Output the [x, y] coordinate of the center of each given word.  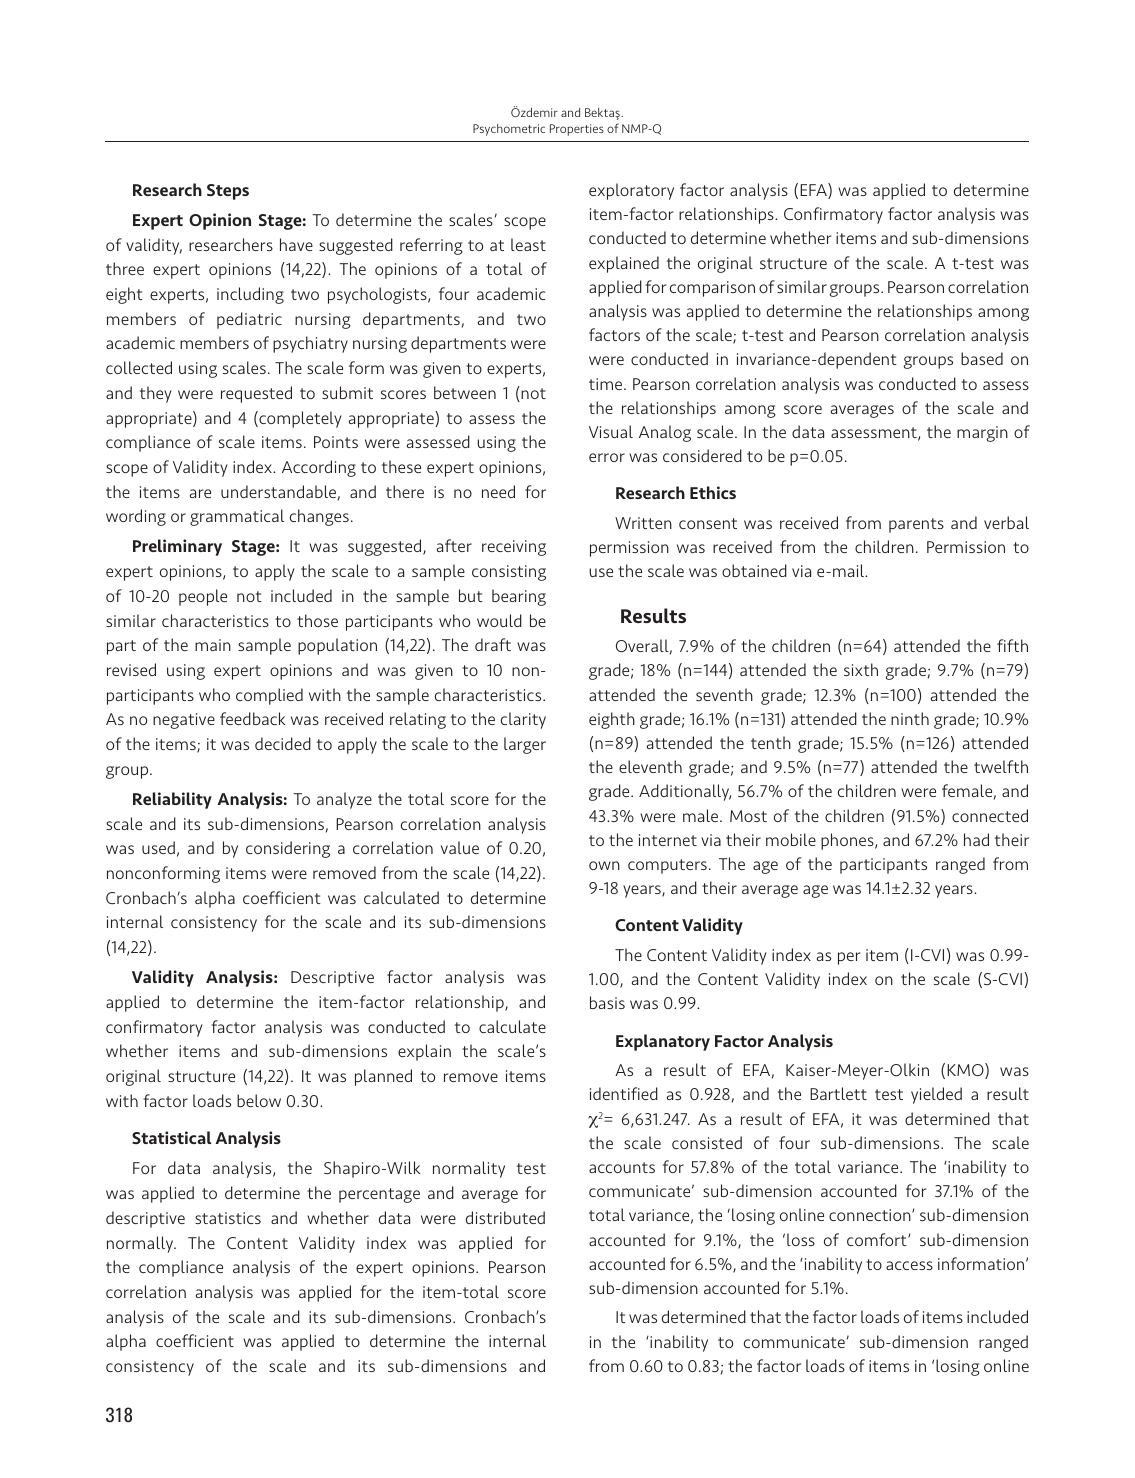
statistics [228, 1218]
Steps [228, 192]
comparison [712, 289]
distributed [505, 1217]
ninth [910, 718]
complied [269, 696]
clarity [523, 720]
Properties [577, 130]
